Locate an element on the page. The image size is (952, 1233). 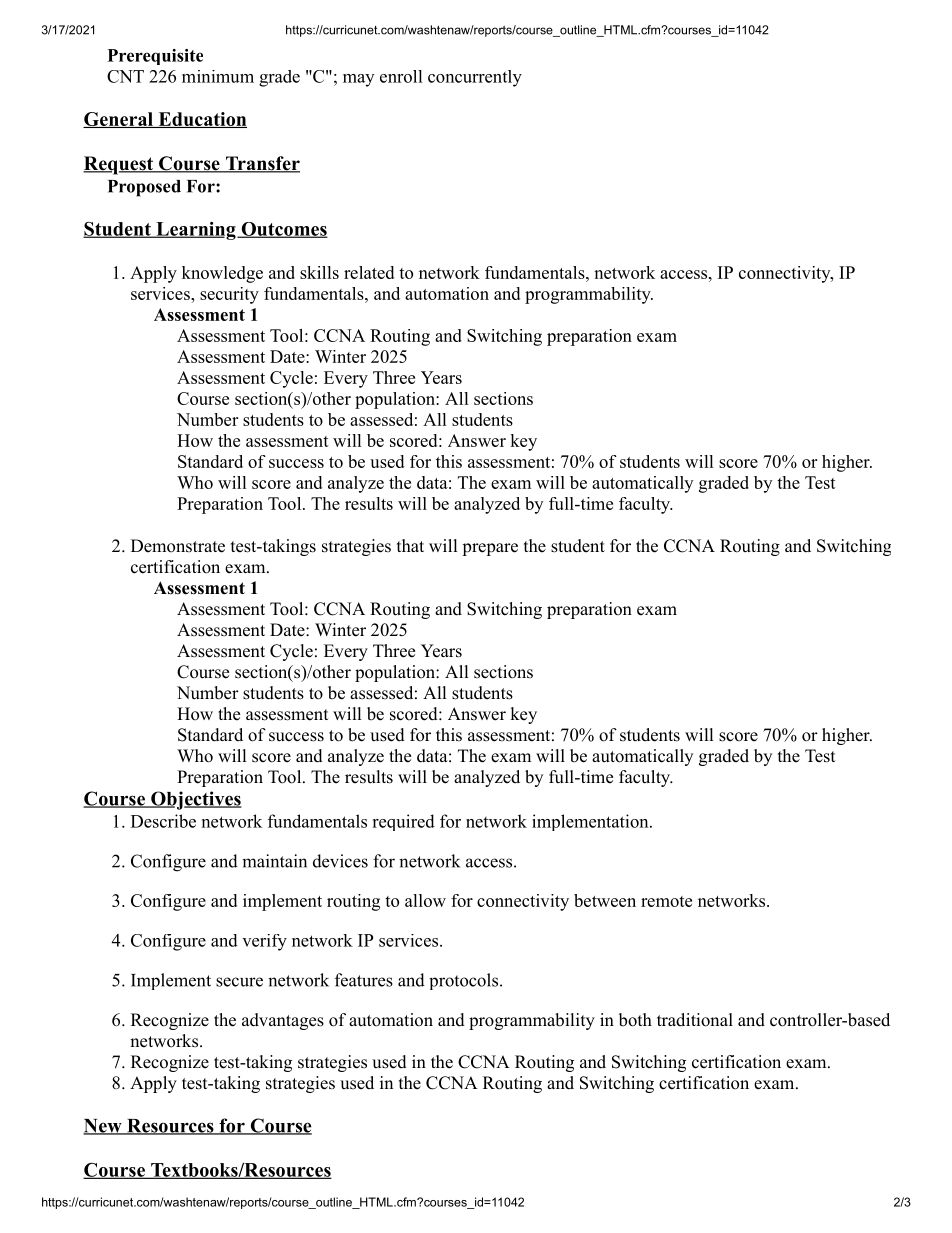
related is located at coordinates (369, 272).
